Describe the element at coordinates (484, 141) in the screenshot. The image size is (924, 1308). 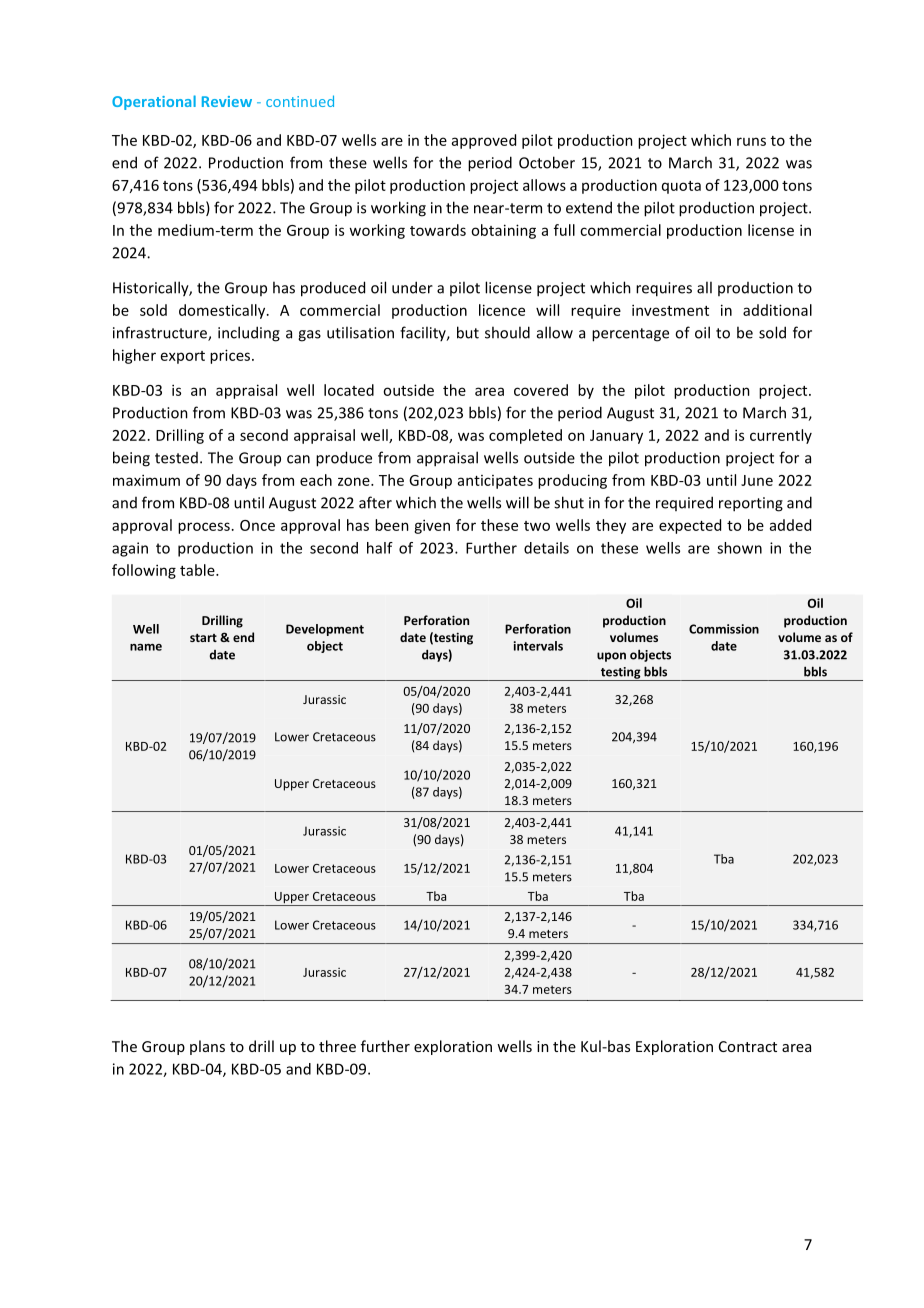
I see `approved` at that location.
